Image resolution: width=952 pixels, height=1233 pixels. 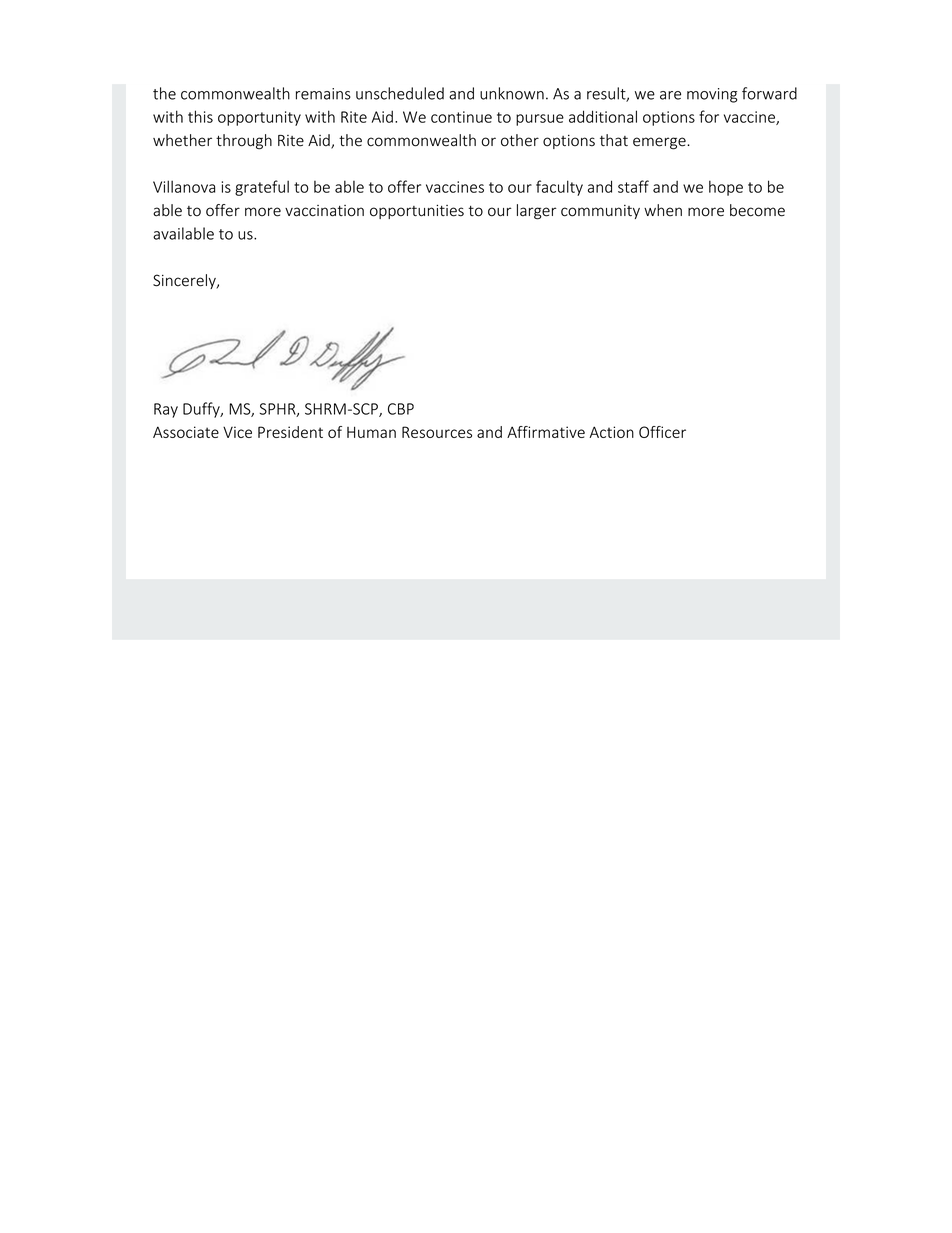 What do you see at coordinates (461, 117) in the screenshot?
I see `continue` at bounding box center [461, 117].
